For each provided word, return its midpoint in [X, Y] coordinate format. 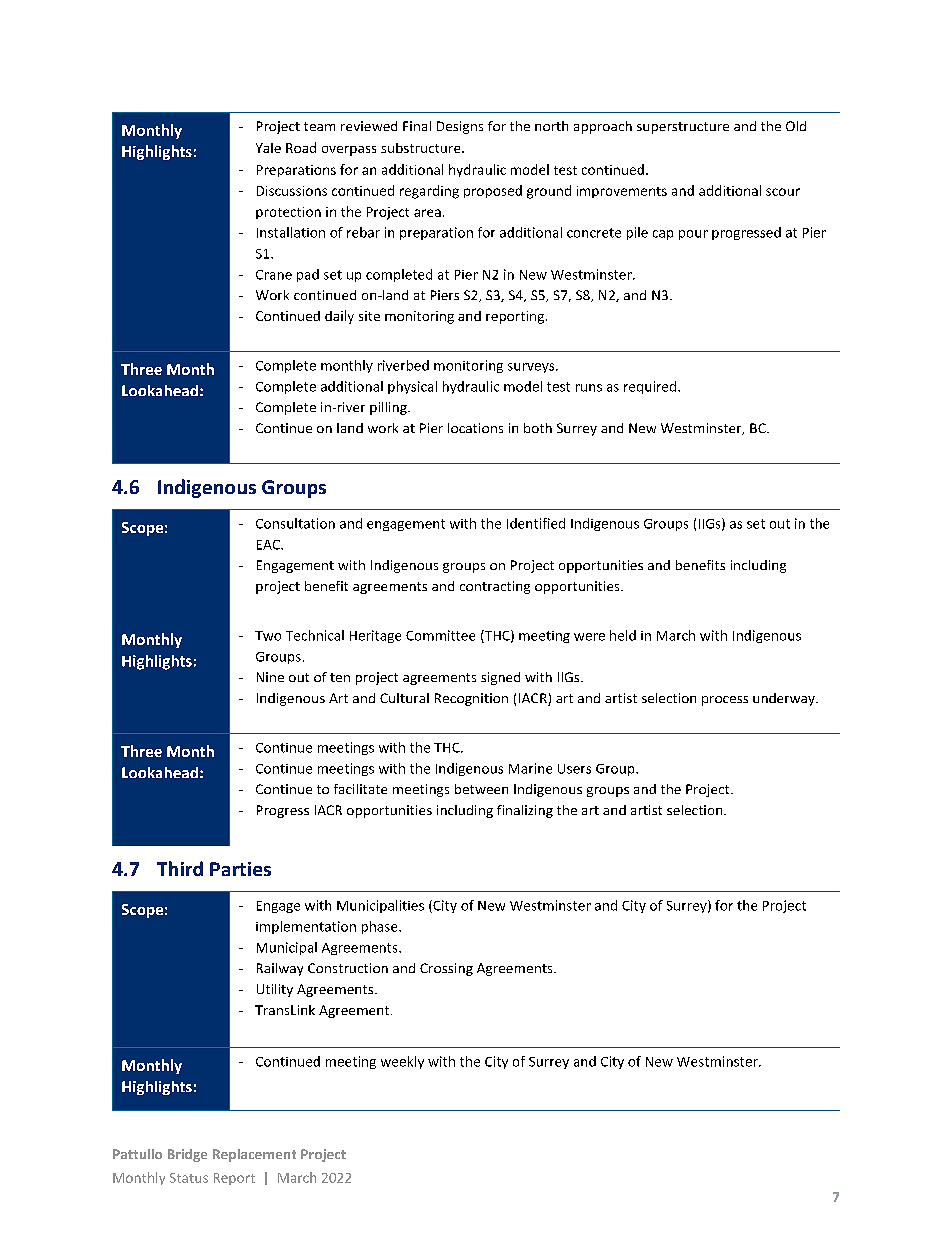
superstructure [683, 128]
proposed [493, 191]
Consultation [295, 523]
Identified [536, 523]
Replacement [254, 1155]
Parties [240, 869]
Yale [268, 148]
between [481, 789]
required [650, 387]
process [725, 701]
